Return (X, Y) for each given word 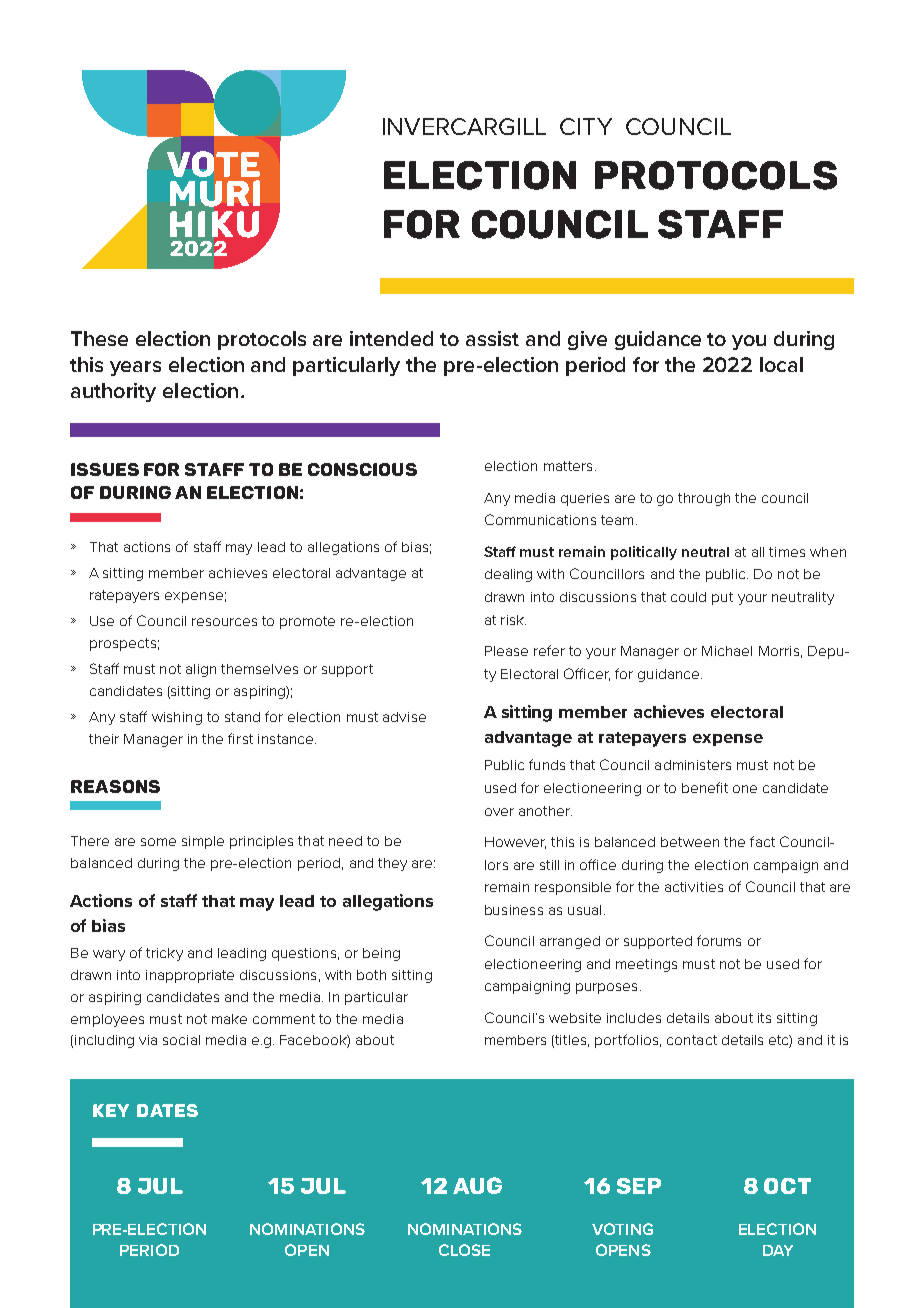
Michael (727, 651)
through (704, 499)
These (99, 338)
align (201, 670)
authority (113, 392)
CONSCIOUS (362, 469)
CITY (586, 126)
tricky (164, 954)
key (111, 1110)
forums (719, 940)
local (781, 364)
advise (404, 717)
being (381, 954)
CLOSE (464, 1250)
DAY (778, 1250)
